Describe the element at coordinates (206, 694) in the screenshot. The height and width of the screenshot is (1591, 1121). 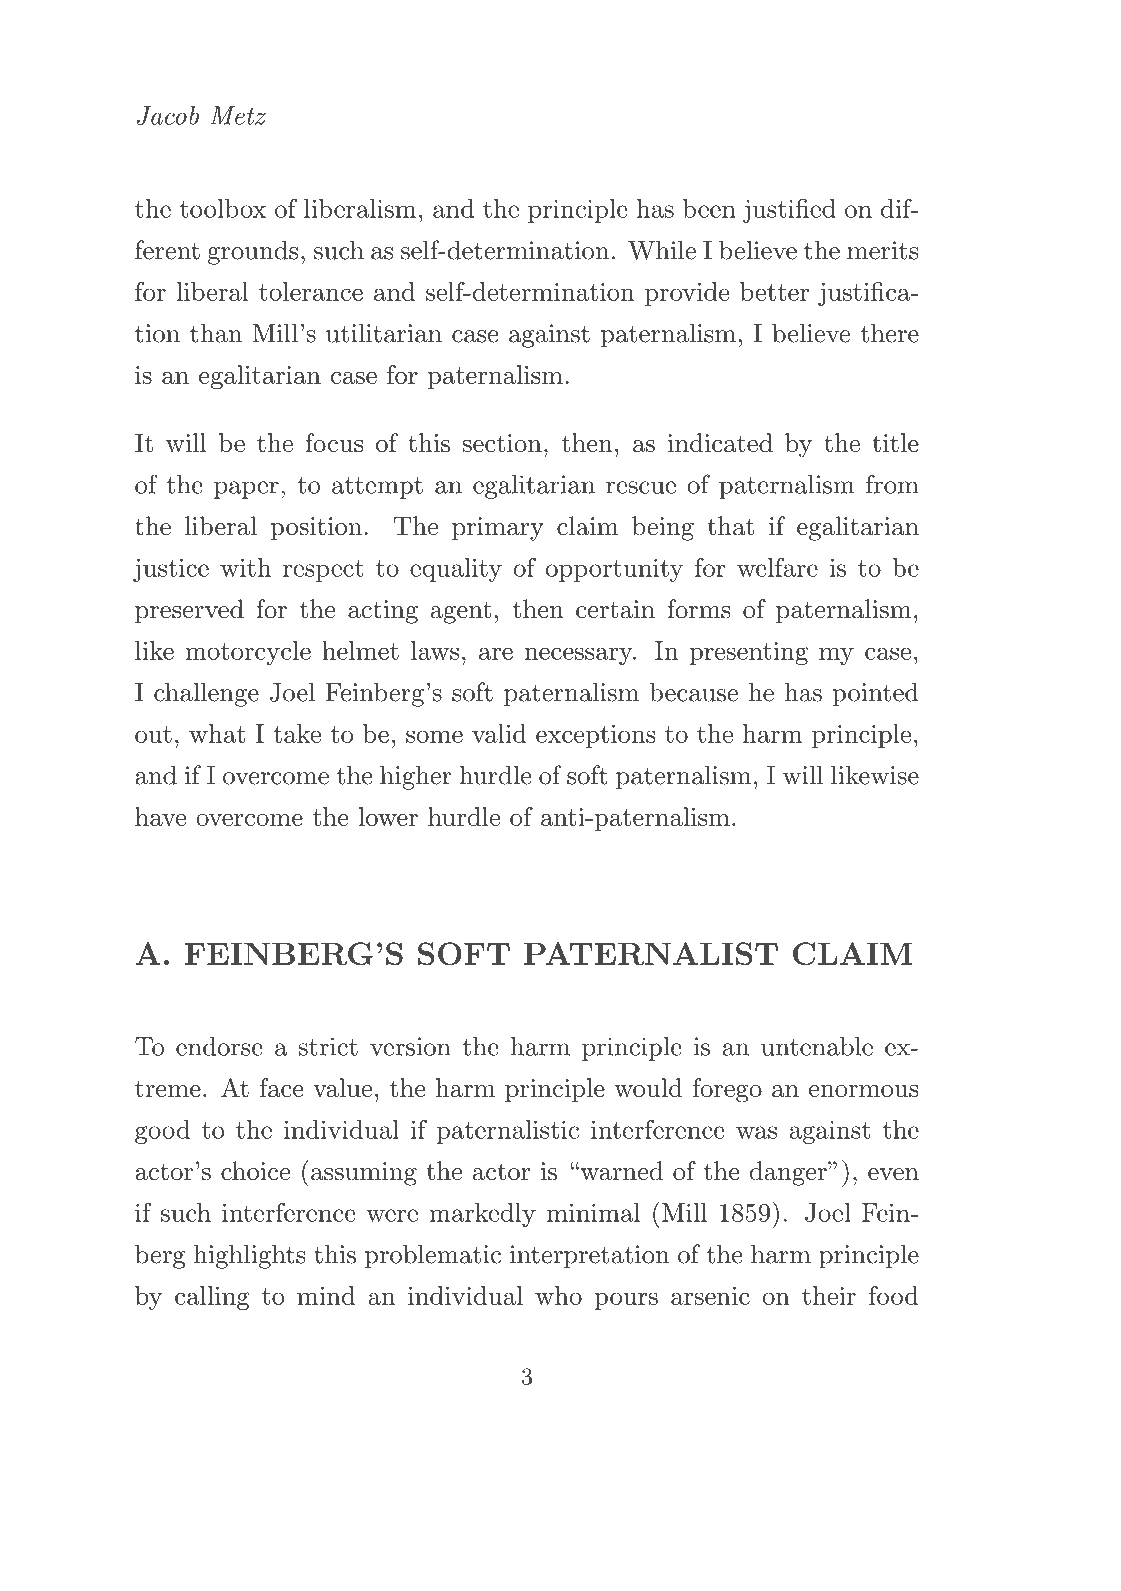
I see `challenge` at that location.
